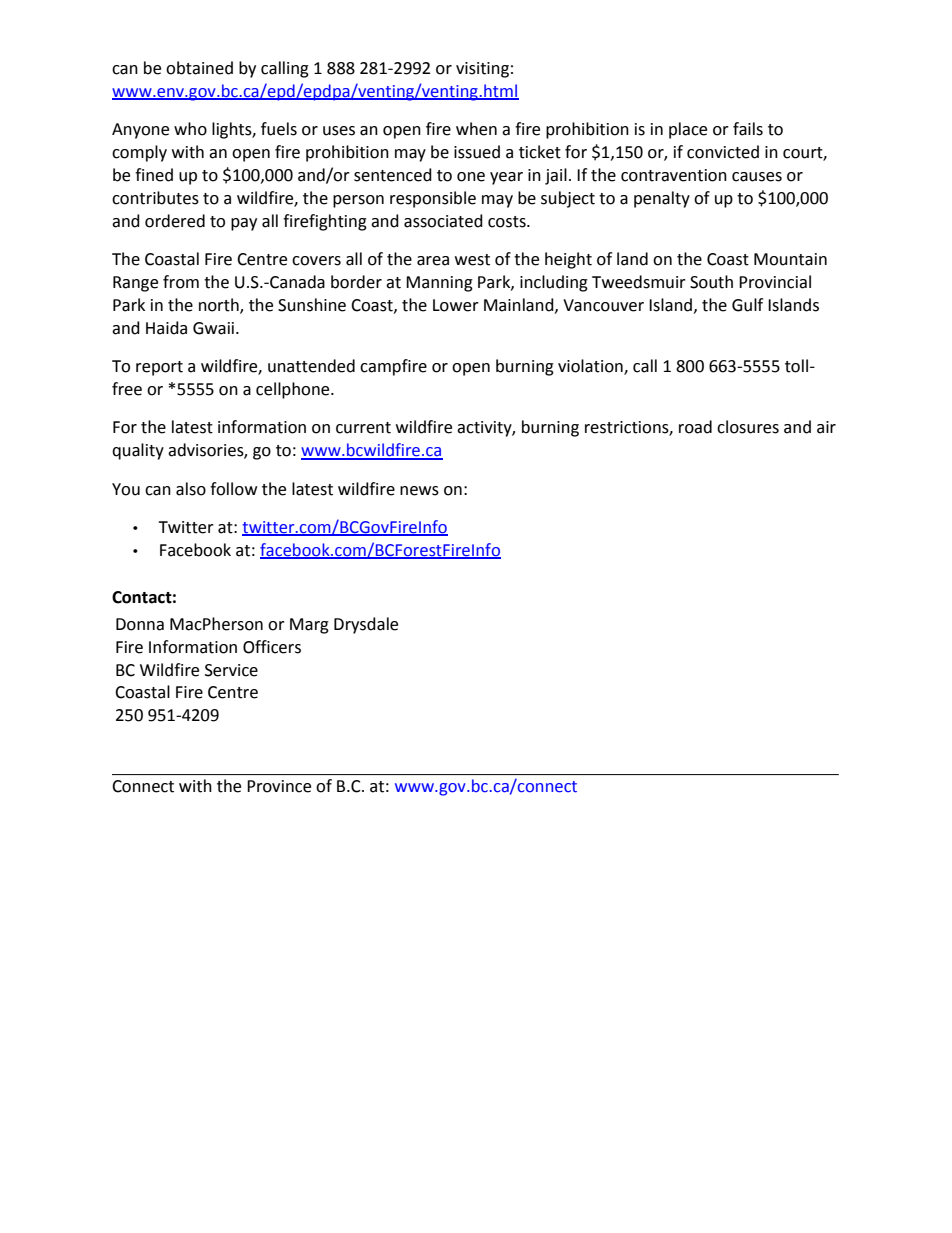 This page has width=952, height=1233. What do you see at coordinates (748, 427) in the page?
I see `closures` at bounding box center [748, 427].
